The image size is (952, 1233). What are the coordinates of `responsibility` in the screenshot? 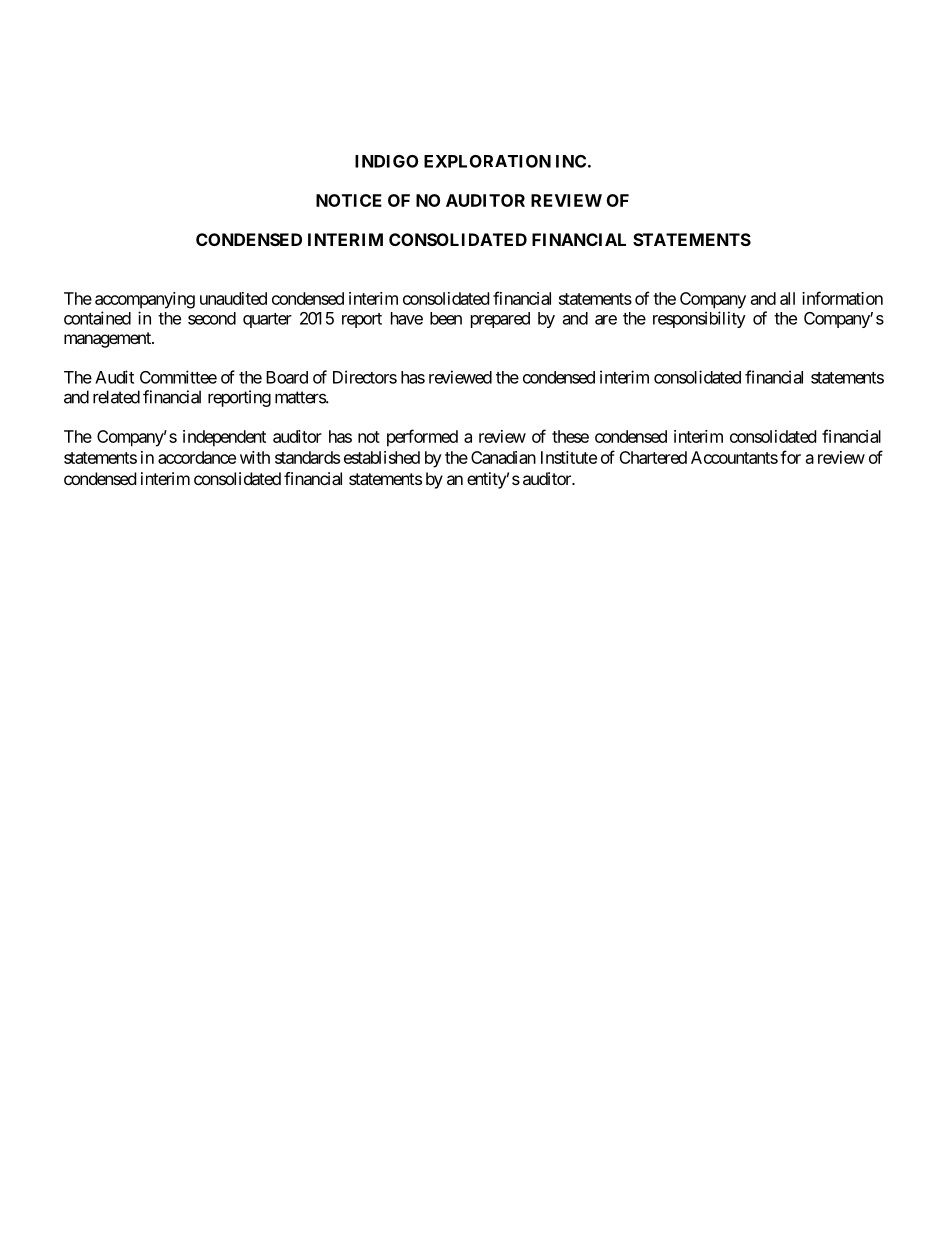 It's located at (699, 319).
